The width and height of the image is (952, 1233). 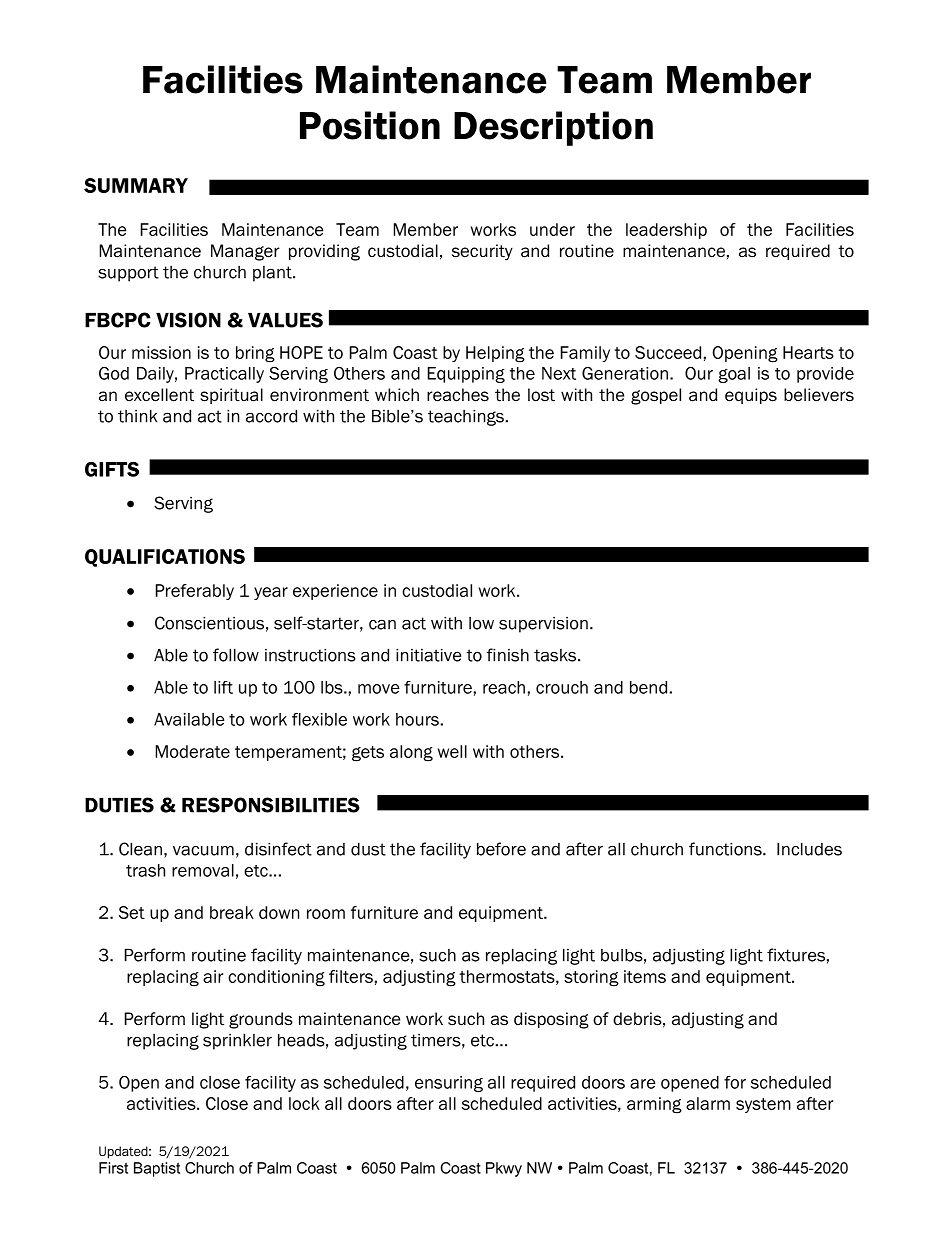 What do you see at coordinates (236, 655) in the image?
I see `follow` at bounding box center [236, 655].
